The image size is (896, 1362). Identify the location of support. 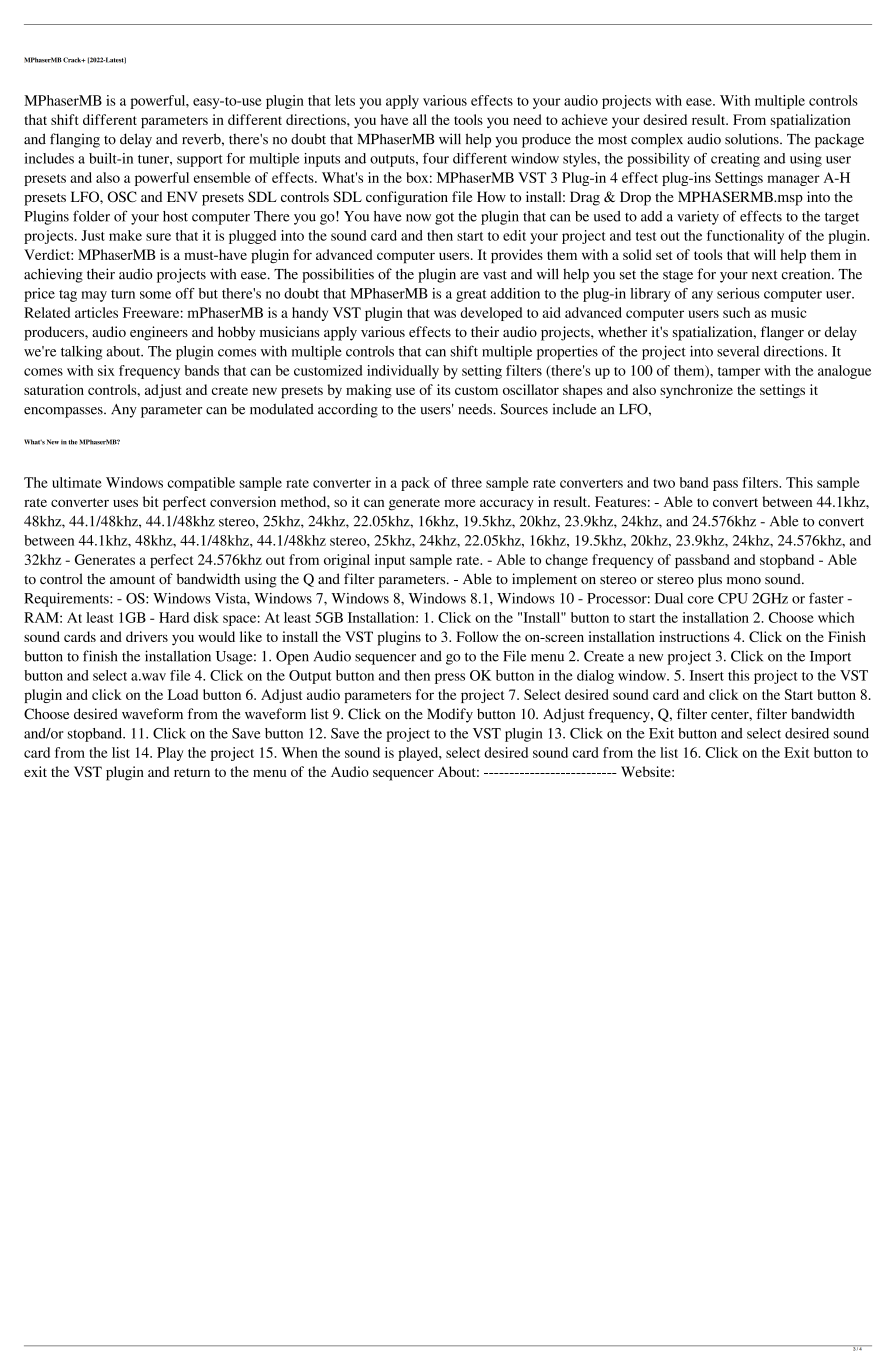
(200, 161).
